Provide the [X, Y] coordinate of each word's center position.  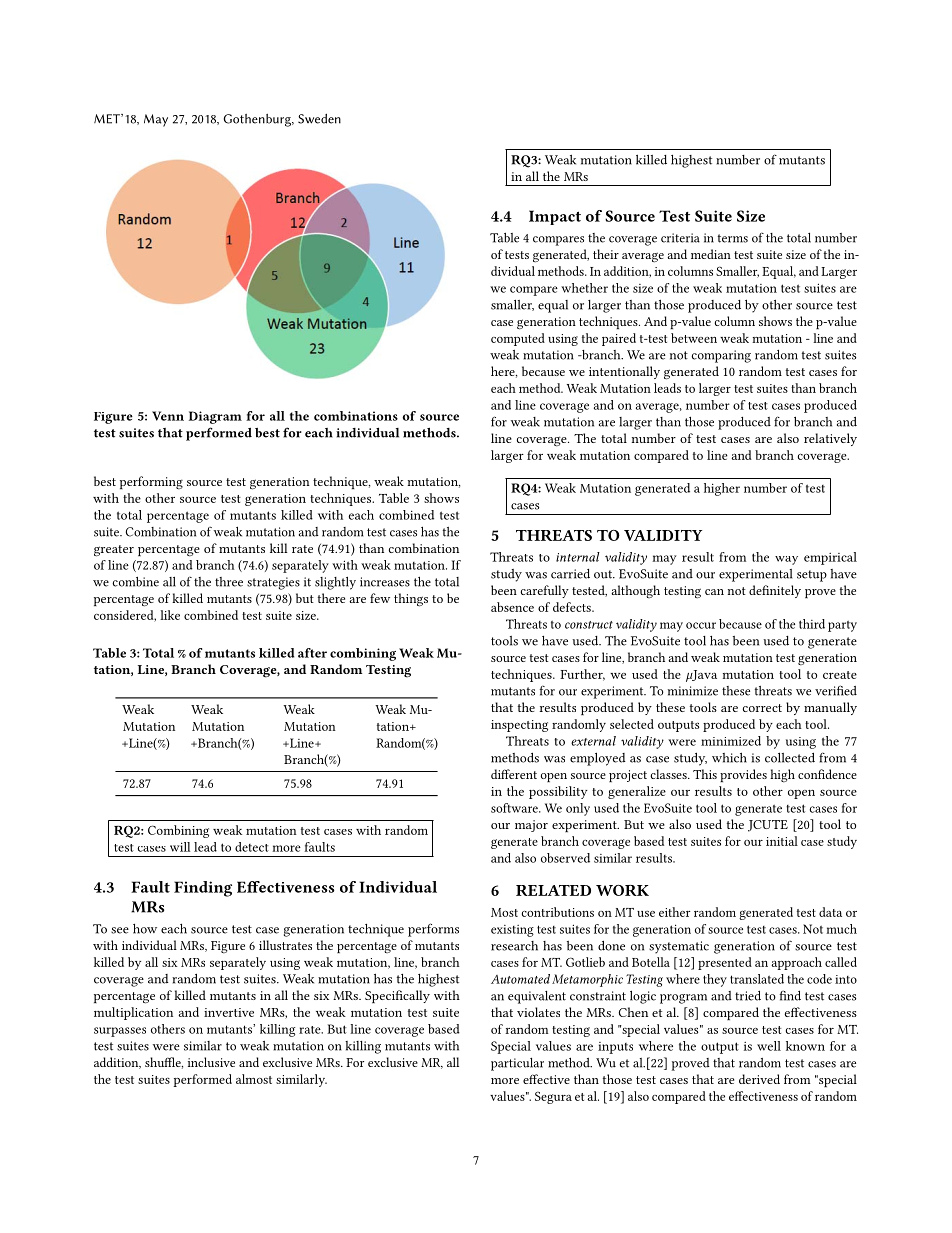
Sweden [319, 119]
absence [512, 607]
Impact [555, 217]
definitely [775, 591]
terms [733, 238]
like [170, 615]
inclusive [211, 1062]
